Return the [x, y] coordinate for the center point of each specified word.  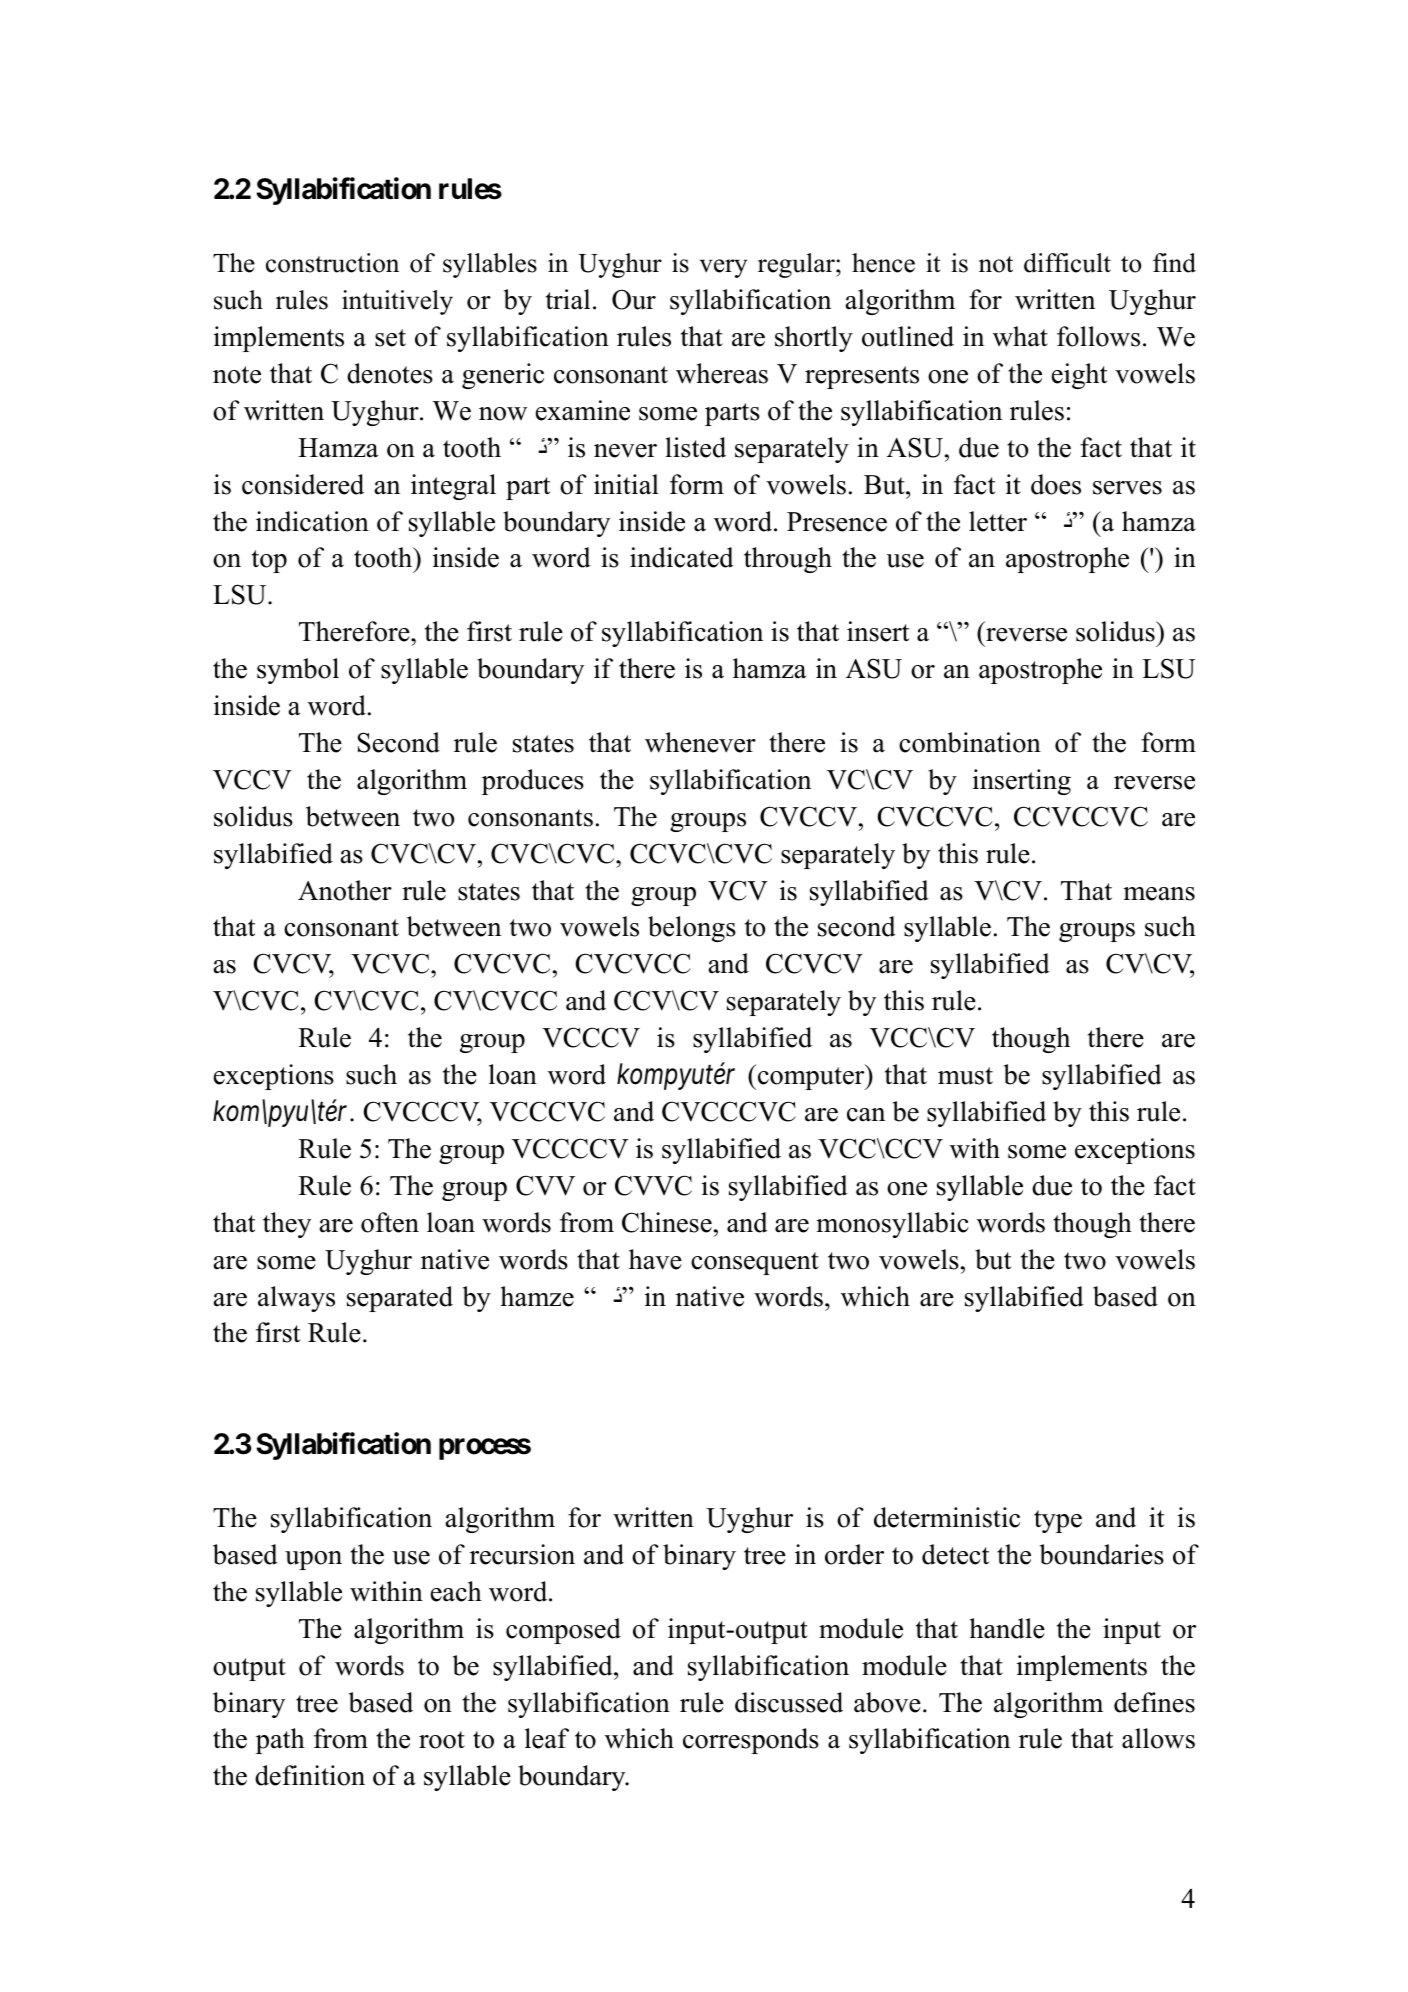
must [965, 1076]
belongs [692, 929]
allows [1158, 1738]
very [723, 268]
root [442, 1740]
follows [1098, 336]
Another [345, 890]
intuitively [397, 302]
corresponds [751, 1741]
